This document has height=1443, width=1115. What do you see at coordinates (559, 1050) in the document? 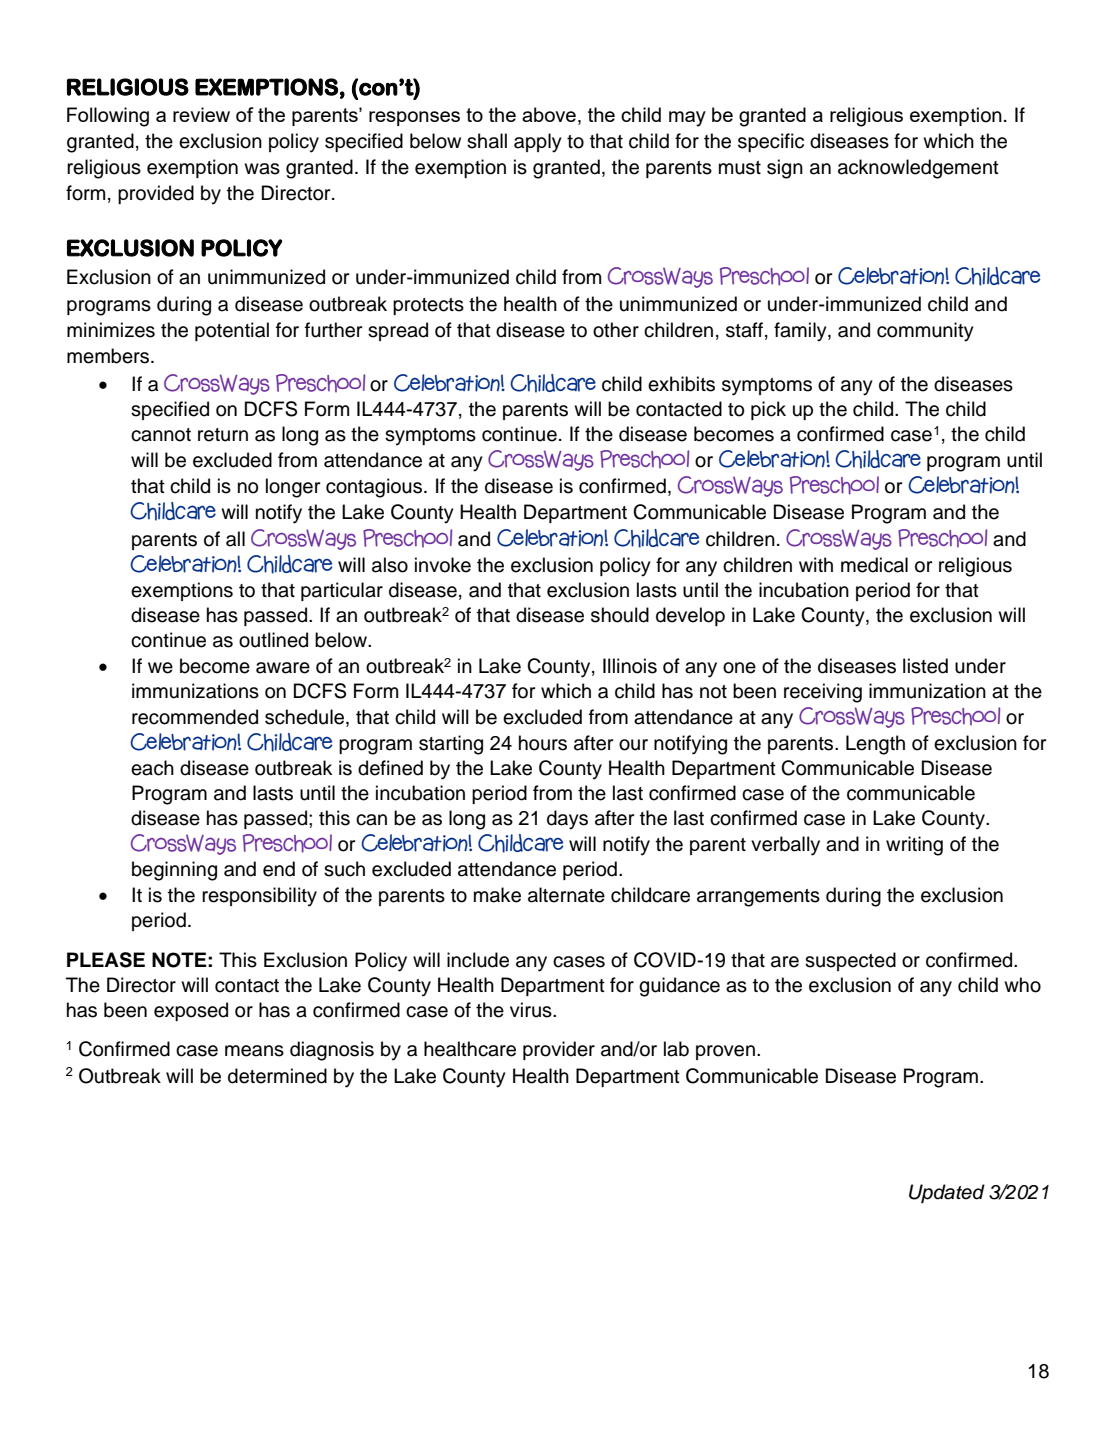
I see `provider` at bounding box center [559, 1050].
